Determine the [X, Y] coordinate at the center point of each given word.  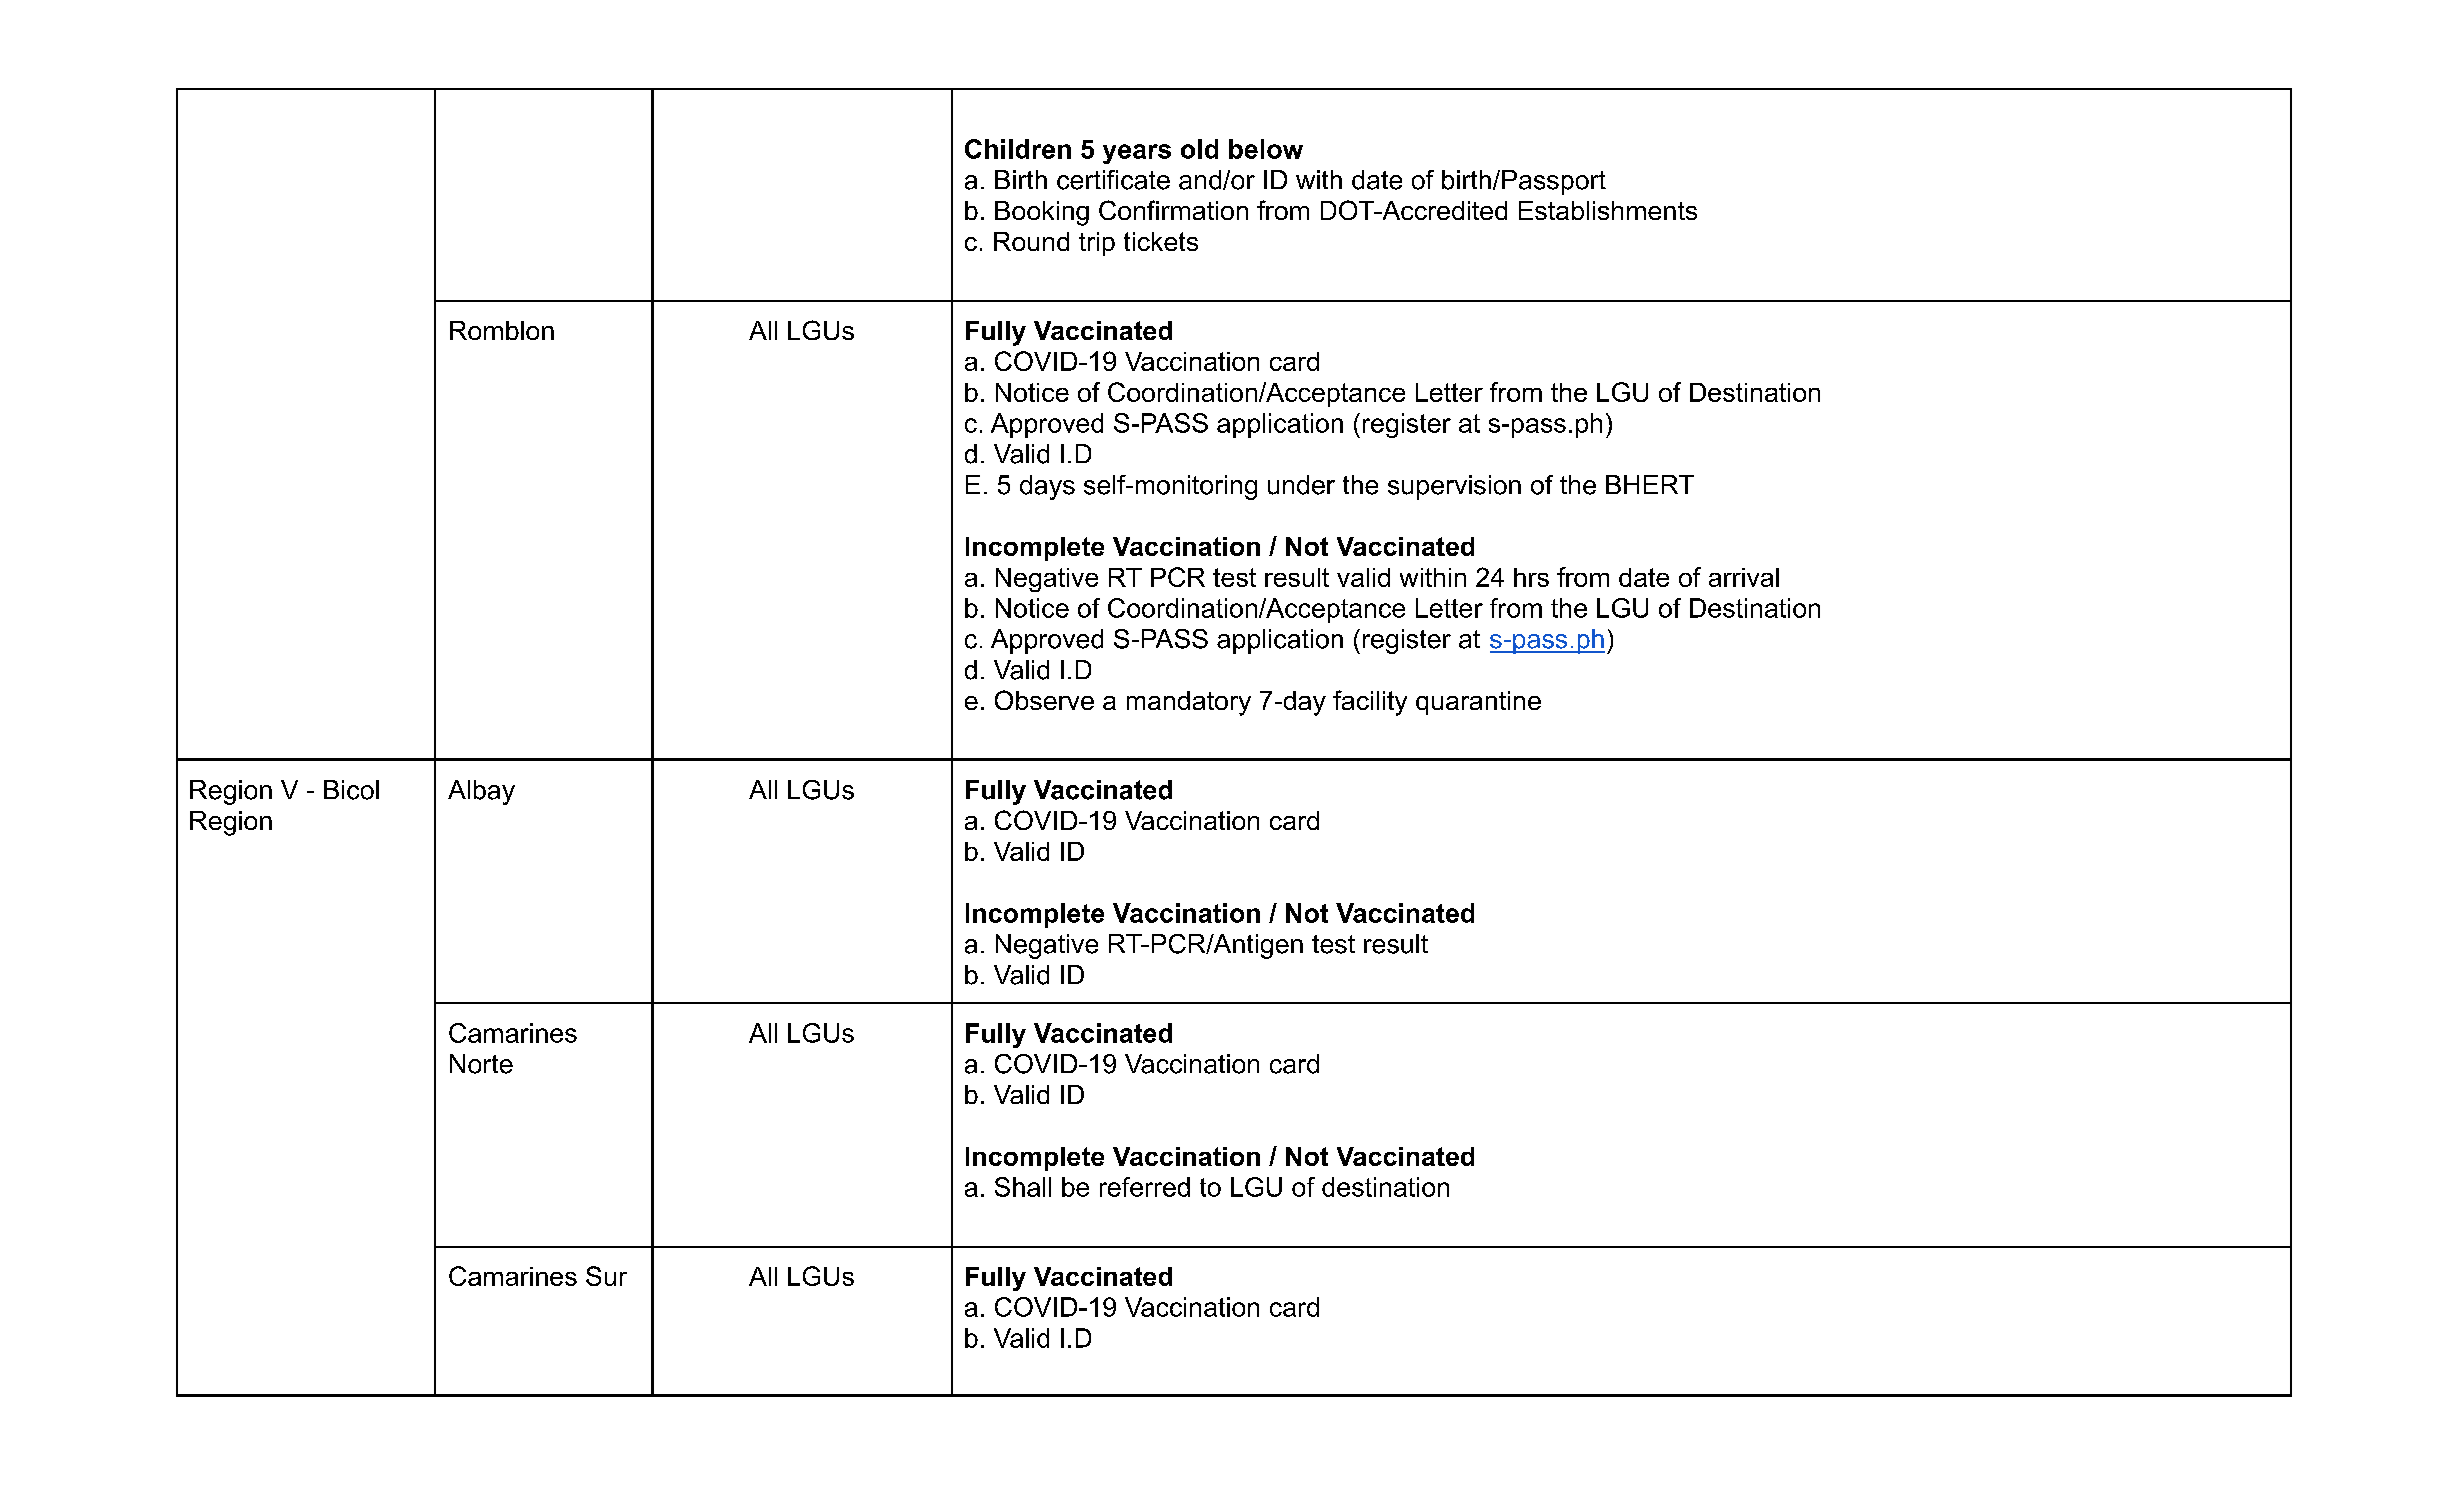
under [1301, 485]
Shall [1023, 1187]
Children [1018, 149]
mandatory [1189, 703]
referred [1145, 1187]
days [1047, 487]
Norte [481, 1064]
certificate [1113, 180]
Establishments [1608, 210]
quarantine [1478, 703]
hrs [1531, 577]
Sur [606, 1276]
